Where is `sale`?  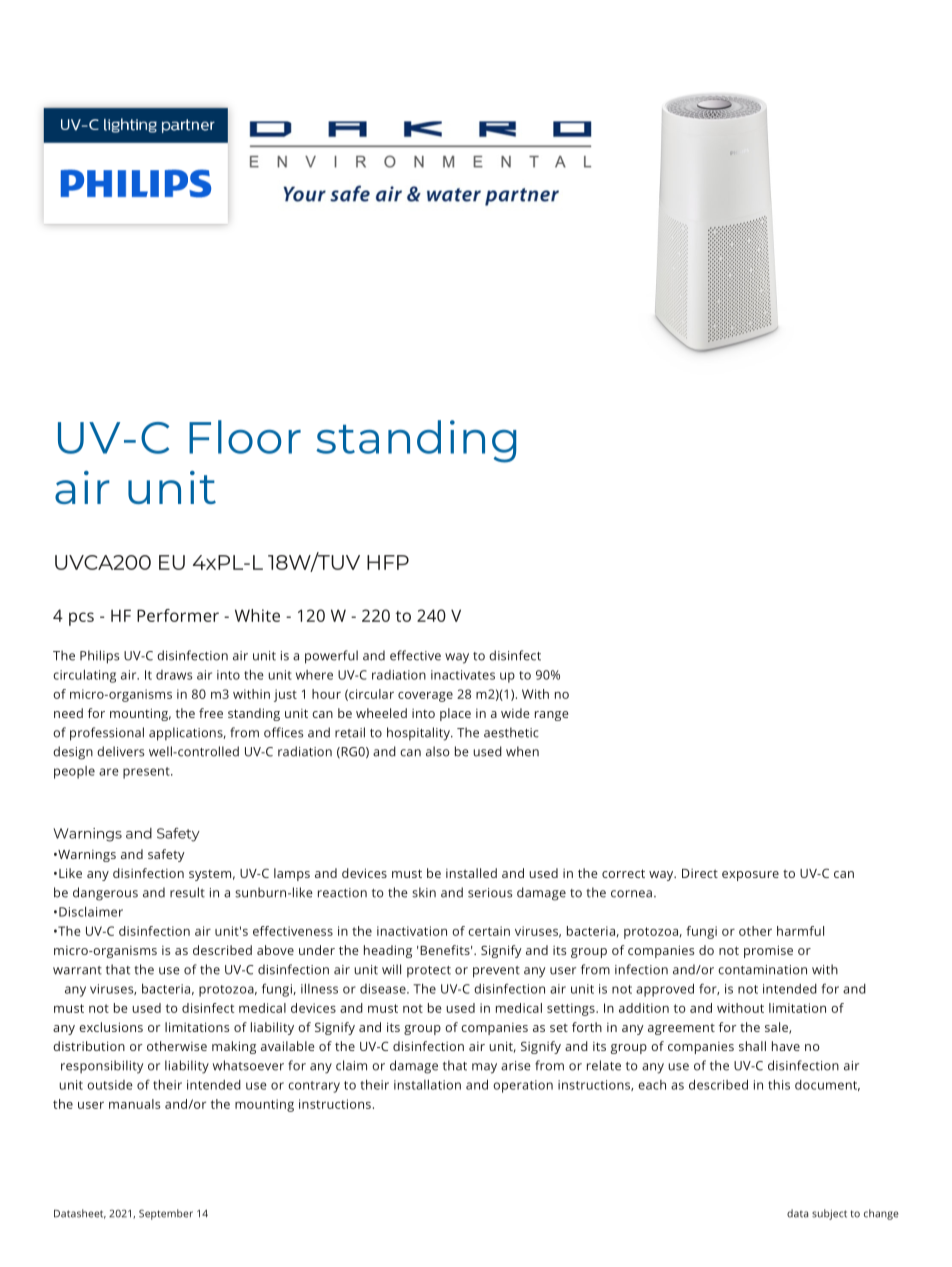 sale is located at coordinates (777, 1028).
